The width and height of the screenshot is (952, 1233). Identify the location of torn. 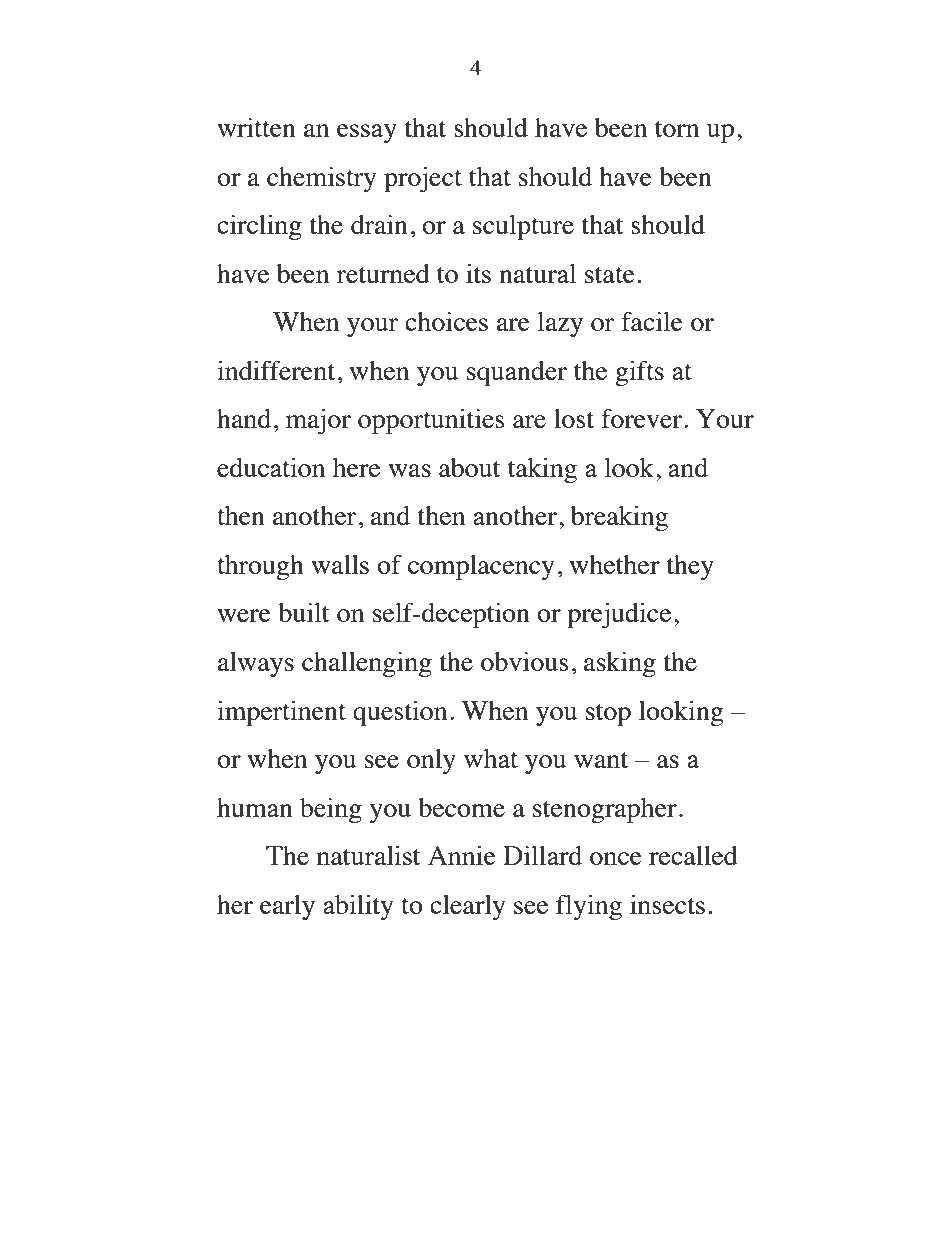
(677, 129).
